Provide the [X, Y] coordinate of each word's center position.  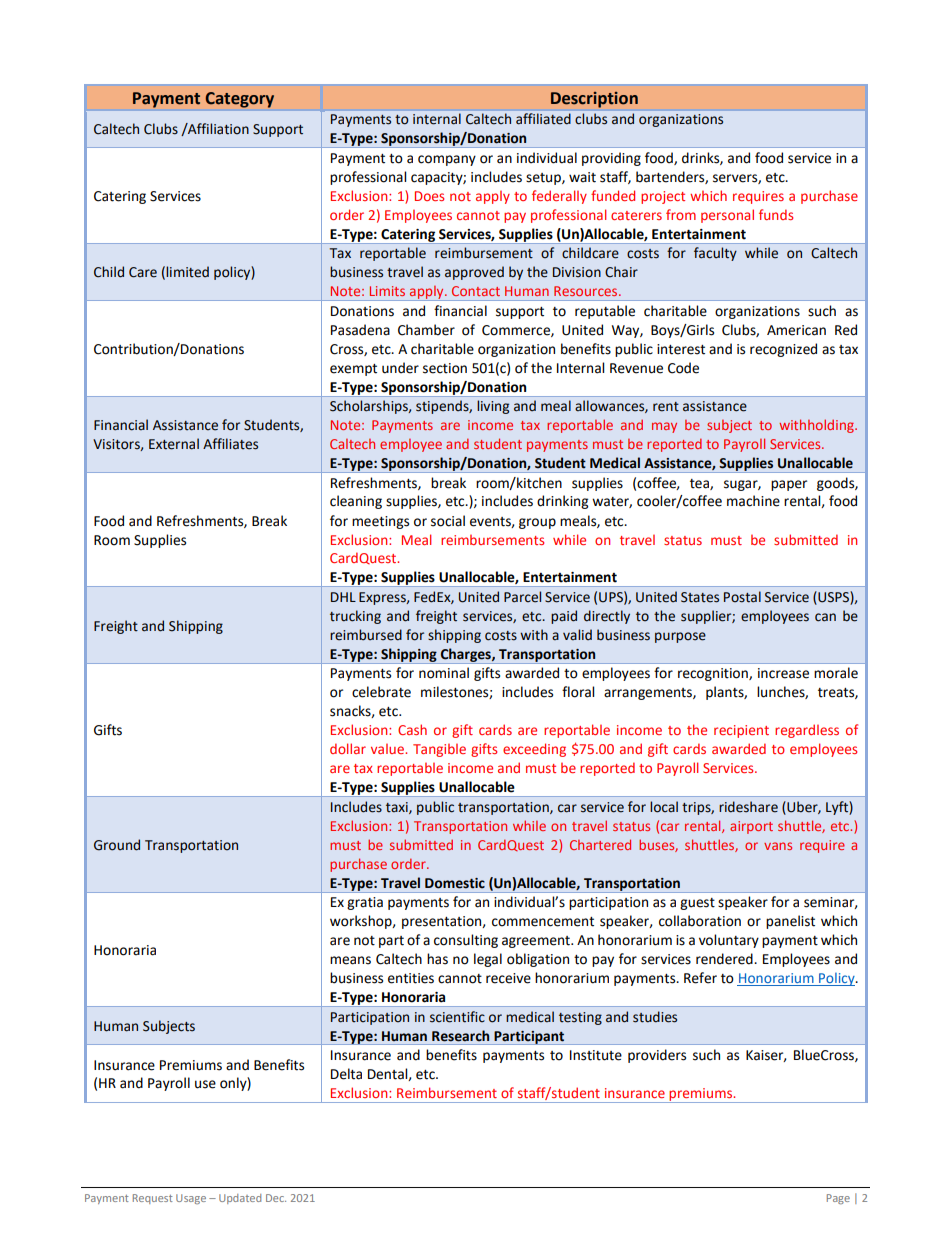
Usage [191, 1199]
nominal [444, 673]
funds [776, 214]
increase [783, 673]
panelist [790, 922]
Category [240, 100]
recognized [783, 350]
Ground [117, 845]
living [493, 407]
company [447, 160]
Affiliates [230, 444]
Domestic [455, 883]
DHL [343, 597]
